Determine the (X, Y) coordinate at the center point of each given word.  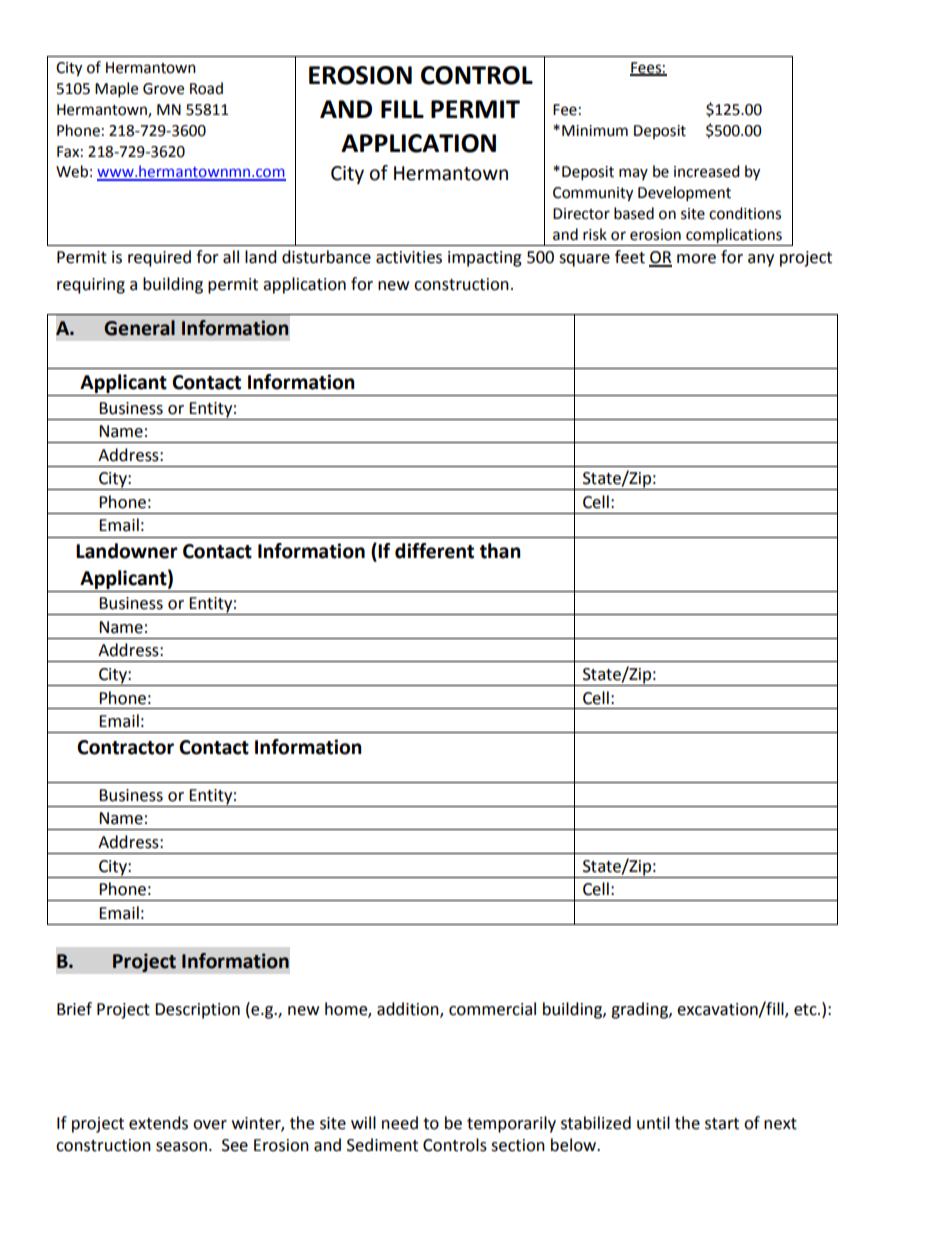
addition (409, 1009)
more (696, 259)
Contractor (125, 747)
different (434, 551)
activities (409, 257)
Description (197, 1011)
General (139, 328)
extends (158, 1123)
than (500, 551)
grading (640, 1010)
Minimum (595, 131)
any (761, 260)
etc (806, 1010)
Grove (163, 89)
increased (707, 171)
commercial (492, 1009)
